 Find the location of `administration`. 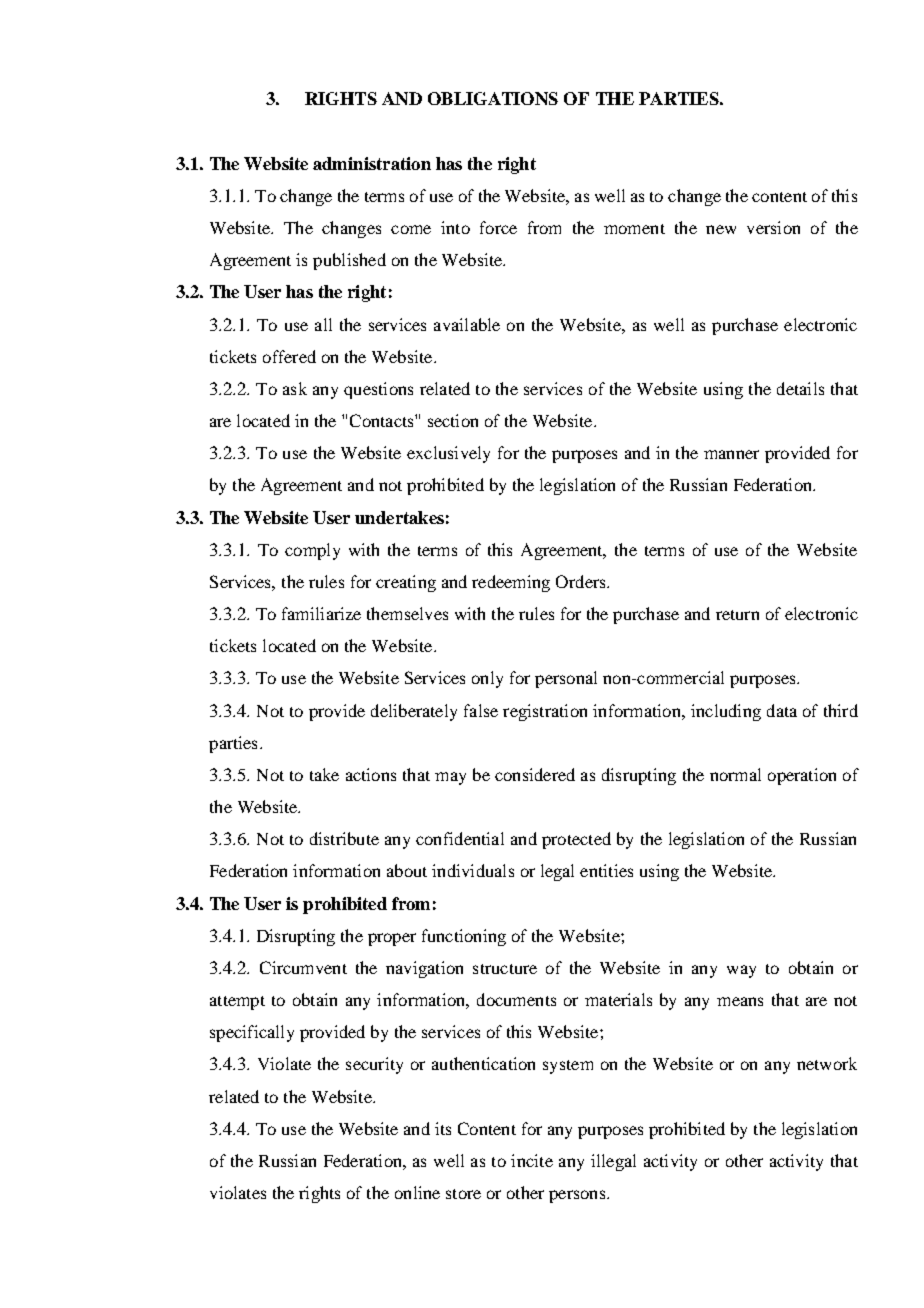

administration is located at coordinates (372, 163).
